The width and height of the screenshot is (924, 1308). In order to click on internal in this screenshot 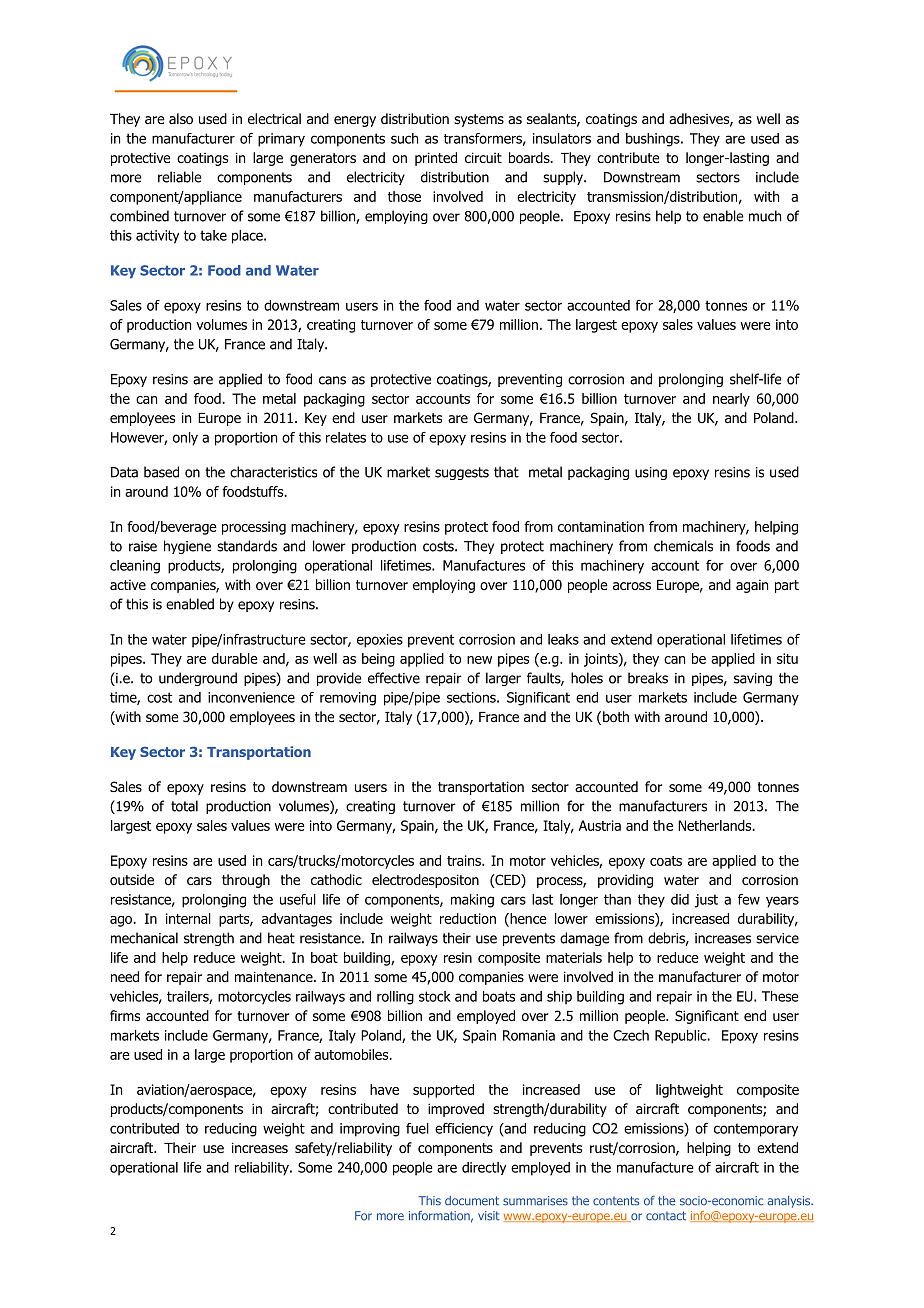, I will do `click(188, 918)`.
